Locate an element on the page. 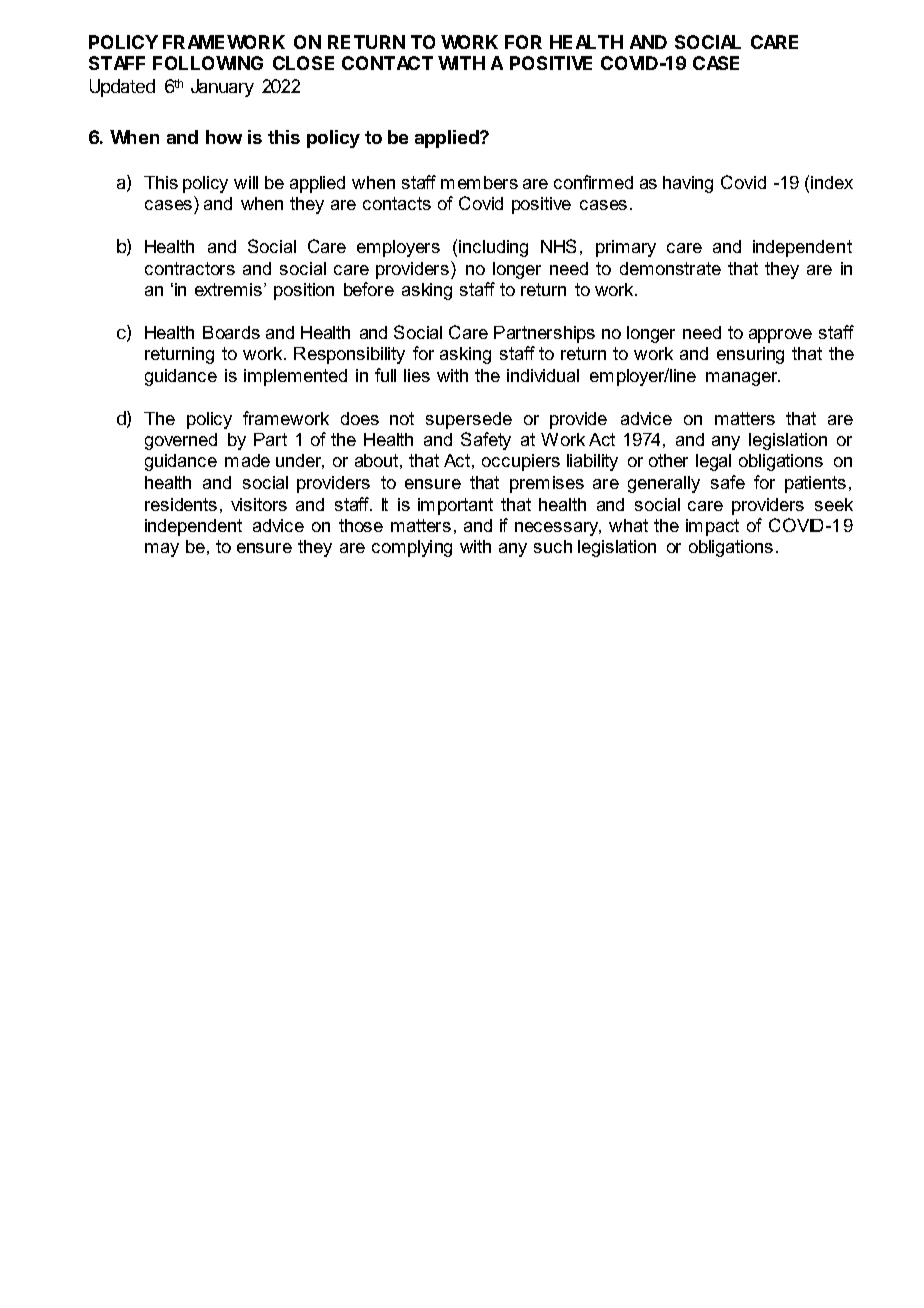 This image has height=1308, width=924. complying is located at coordinates (412, 548).
